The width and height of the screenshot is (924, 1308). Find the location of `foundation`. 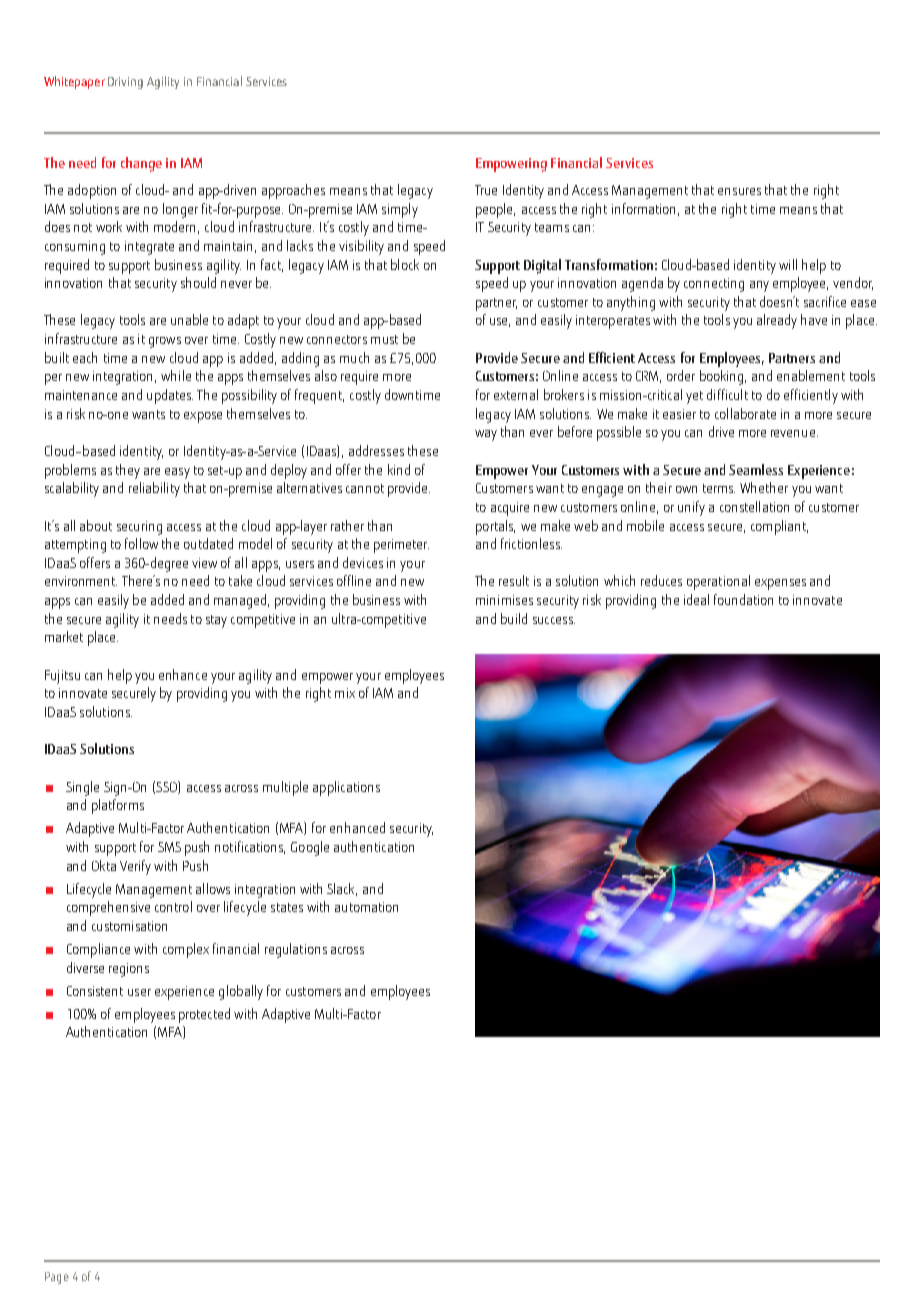

foundation is located at coordinates (743, 599).
